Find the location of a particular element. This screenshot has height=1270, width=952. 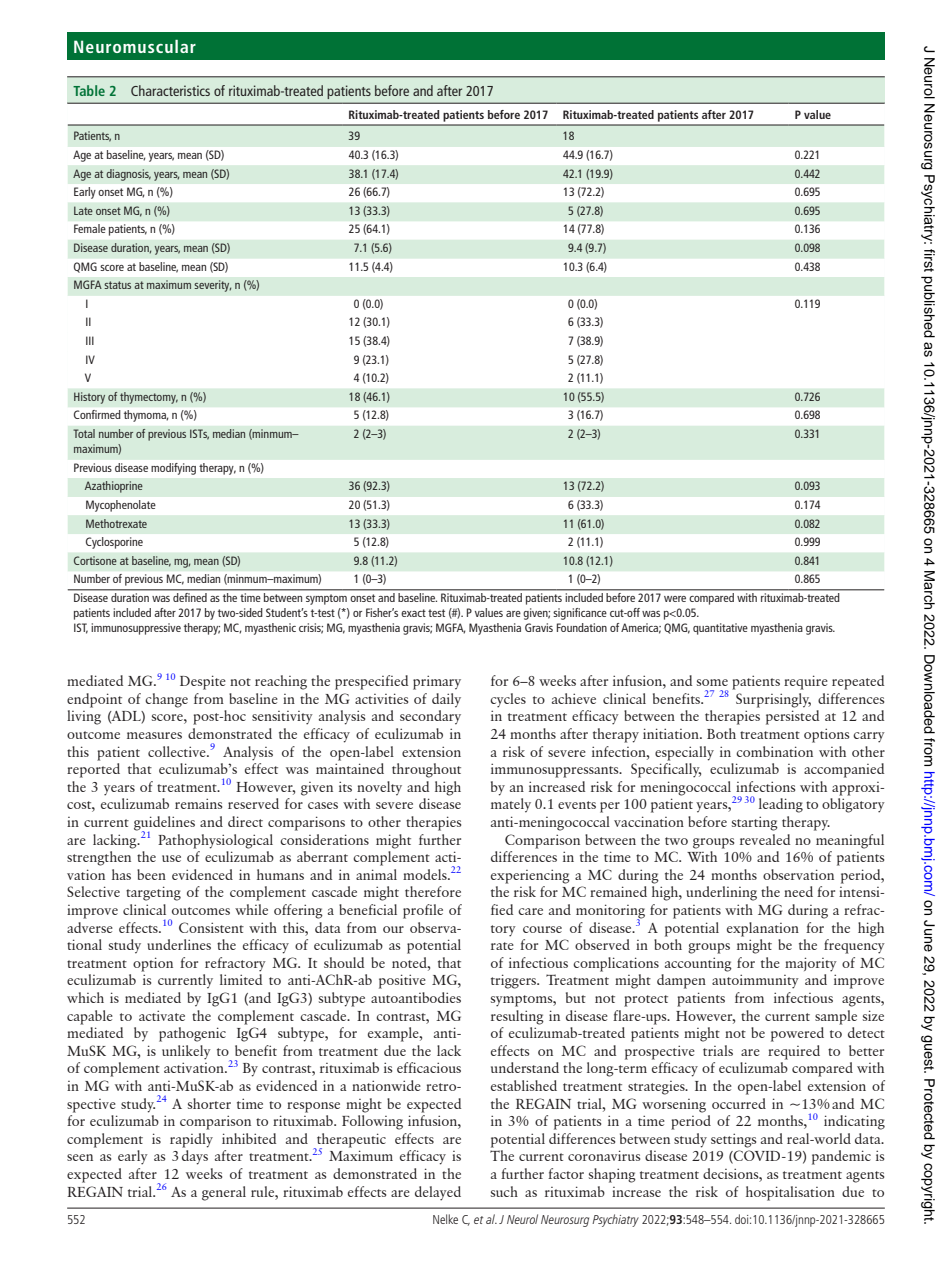

some is located at coordinates (712, 682).
